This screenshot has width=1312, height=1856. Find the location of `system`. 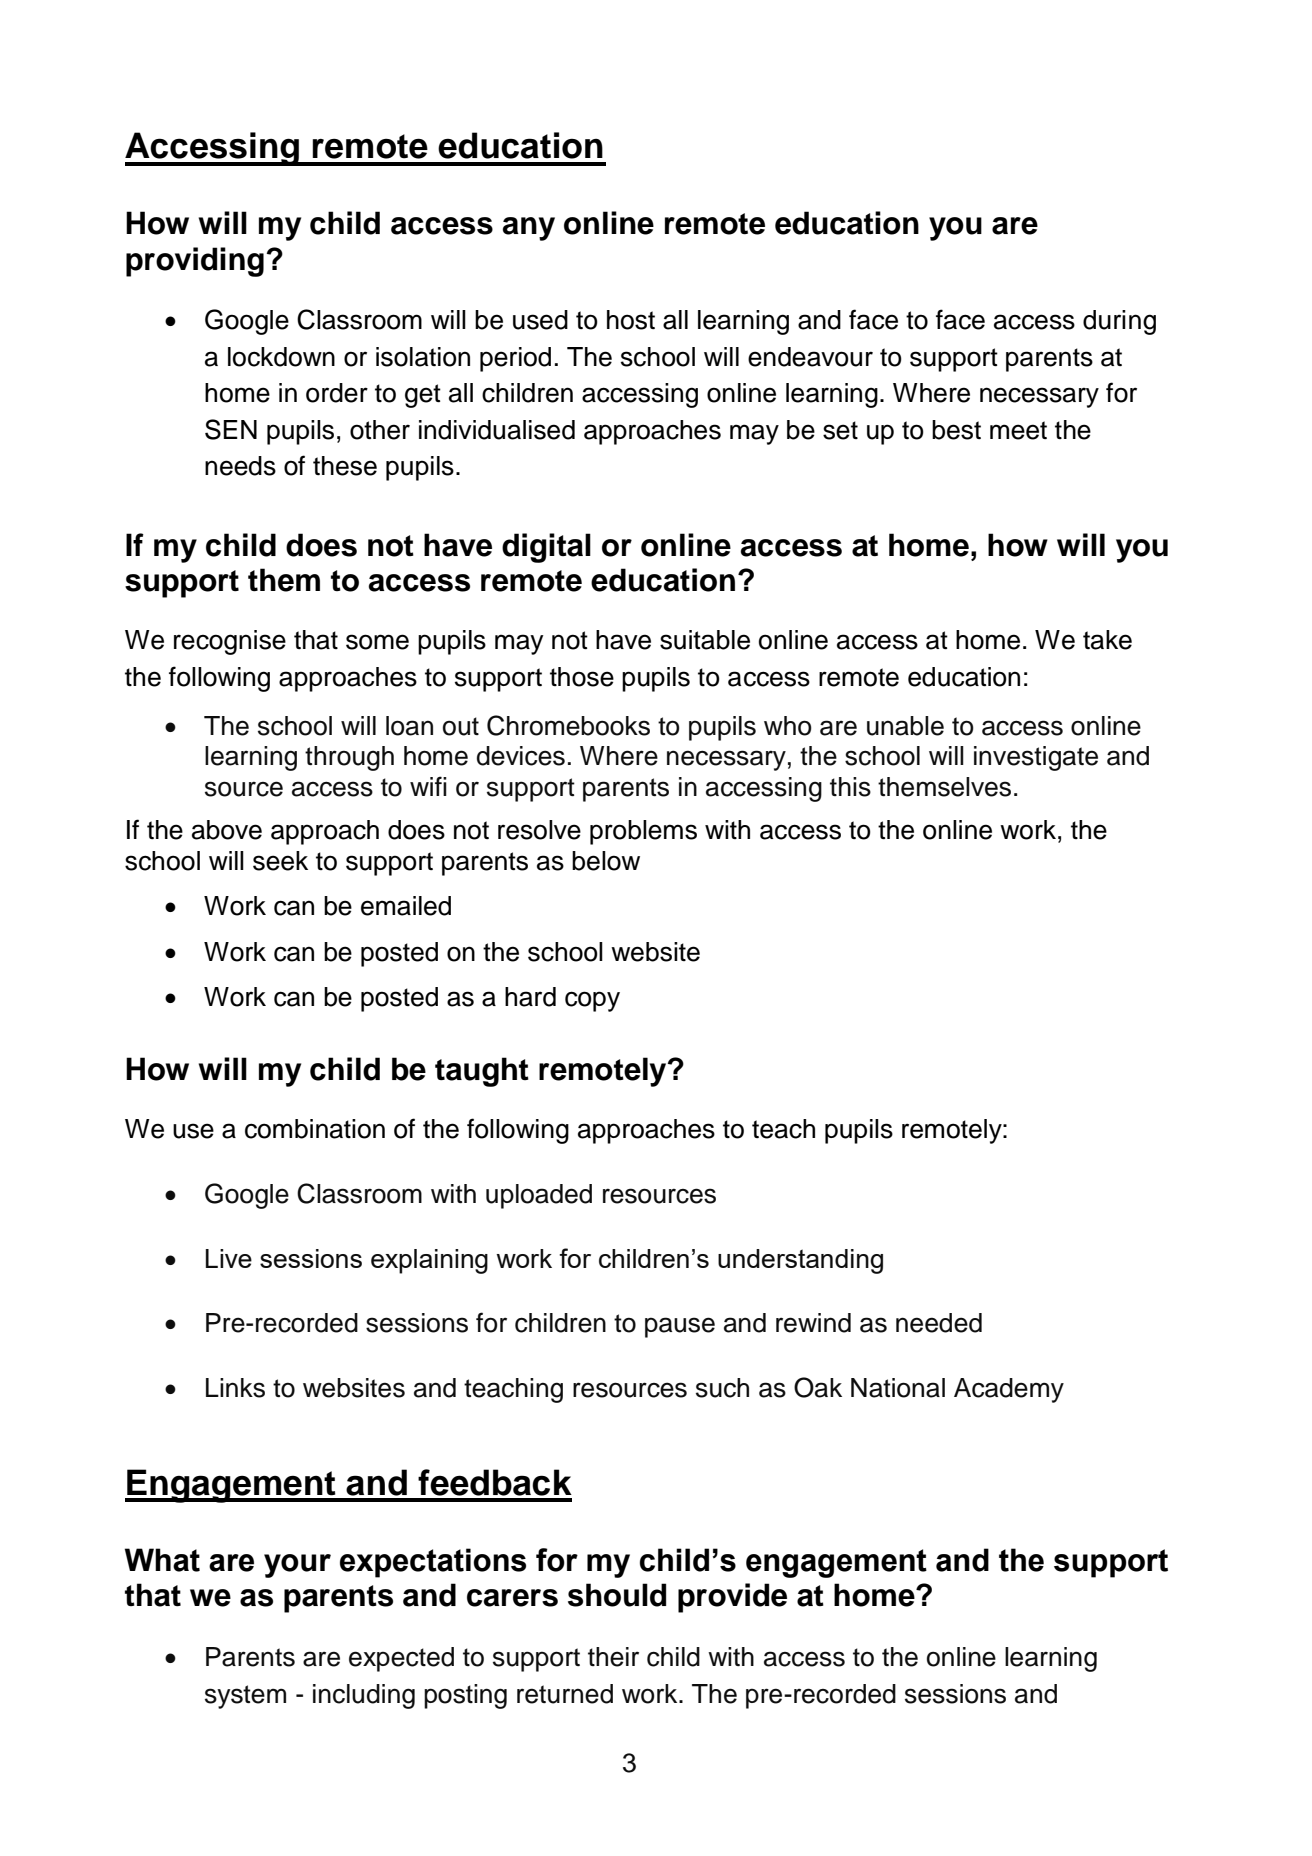

system is located at coordinates (245, 1697).
